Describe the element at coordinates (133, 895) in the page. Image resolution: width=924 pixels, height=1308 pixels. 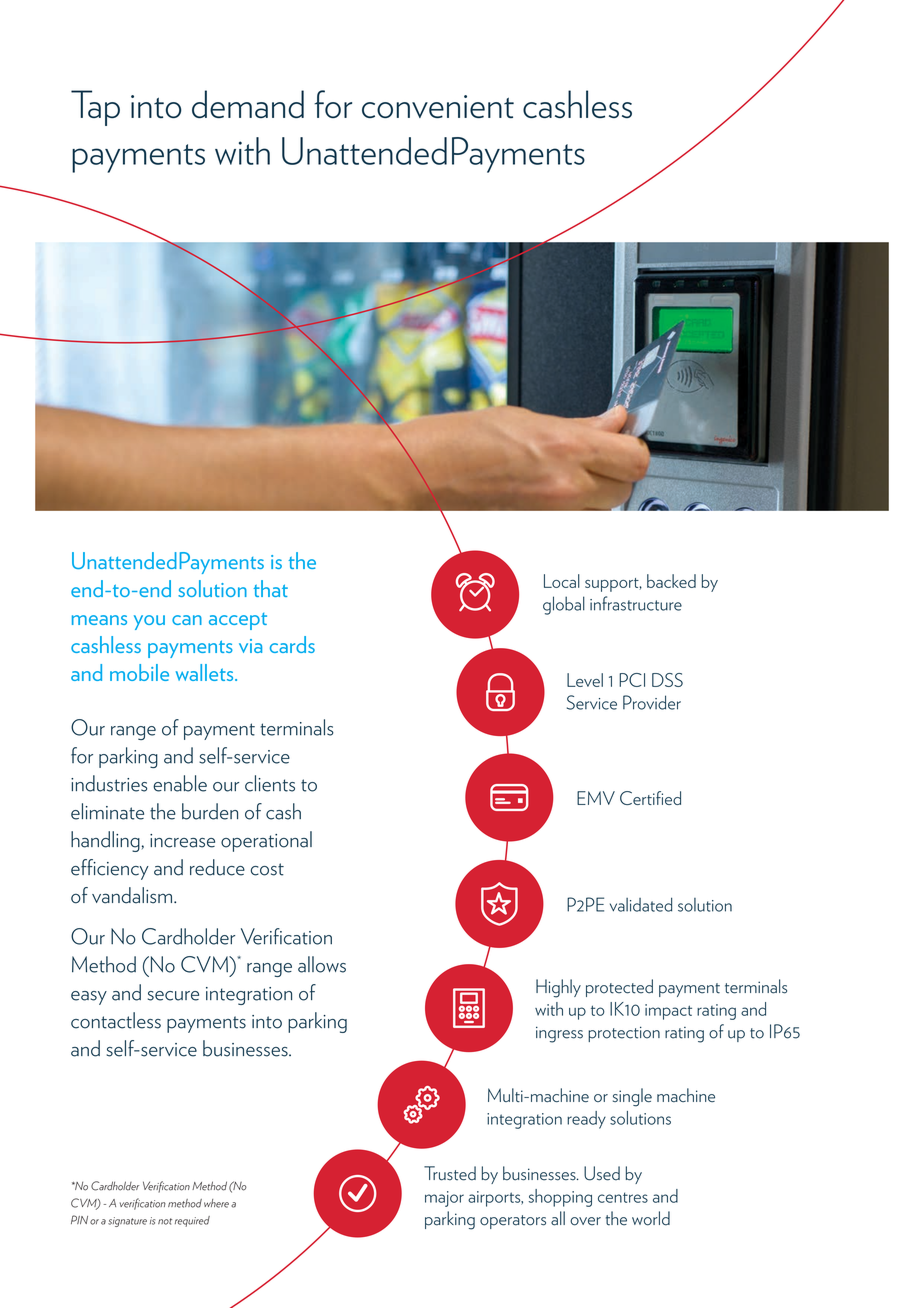
I see `vandalism` at that location.
